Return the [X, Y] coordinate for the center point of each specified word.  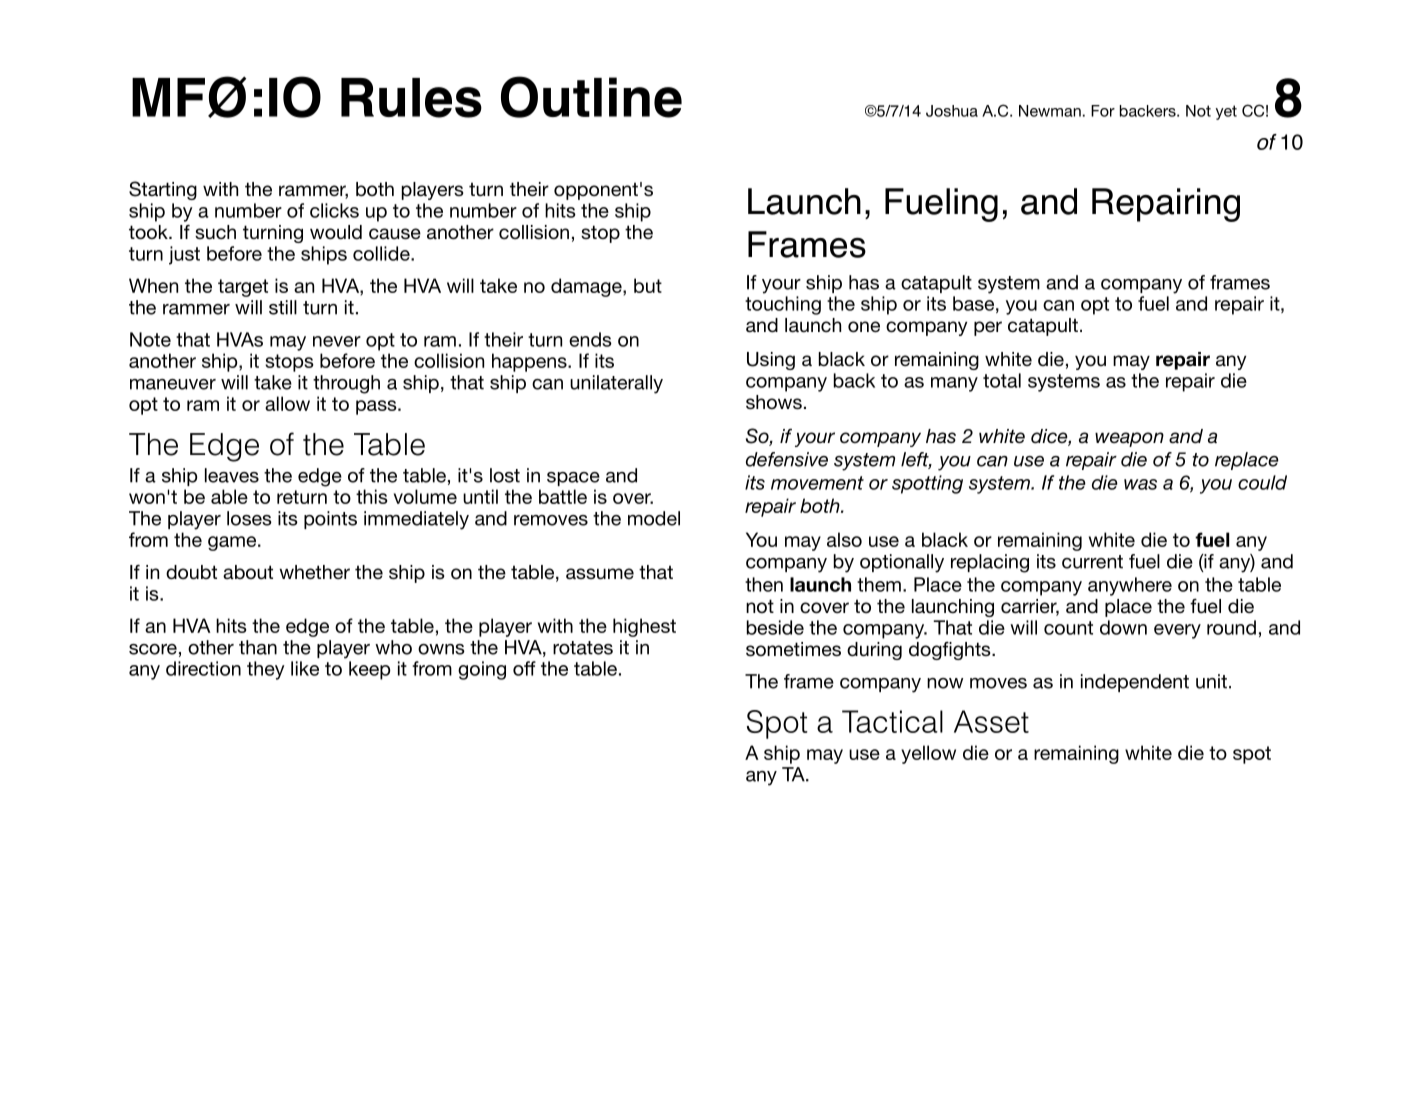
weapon [1129, 439]
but [648, 285]
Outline [591, 97]
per [988, 328]
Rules [411, 98]
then [764, 584]
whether [314, 572]
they [266, 670]
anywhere [1130, 586]
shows [774, 402]
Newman [1050, 111]
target [243, 288]
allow [287, 403]
